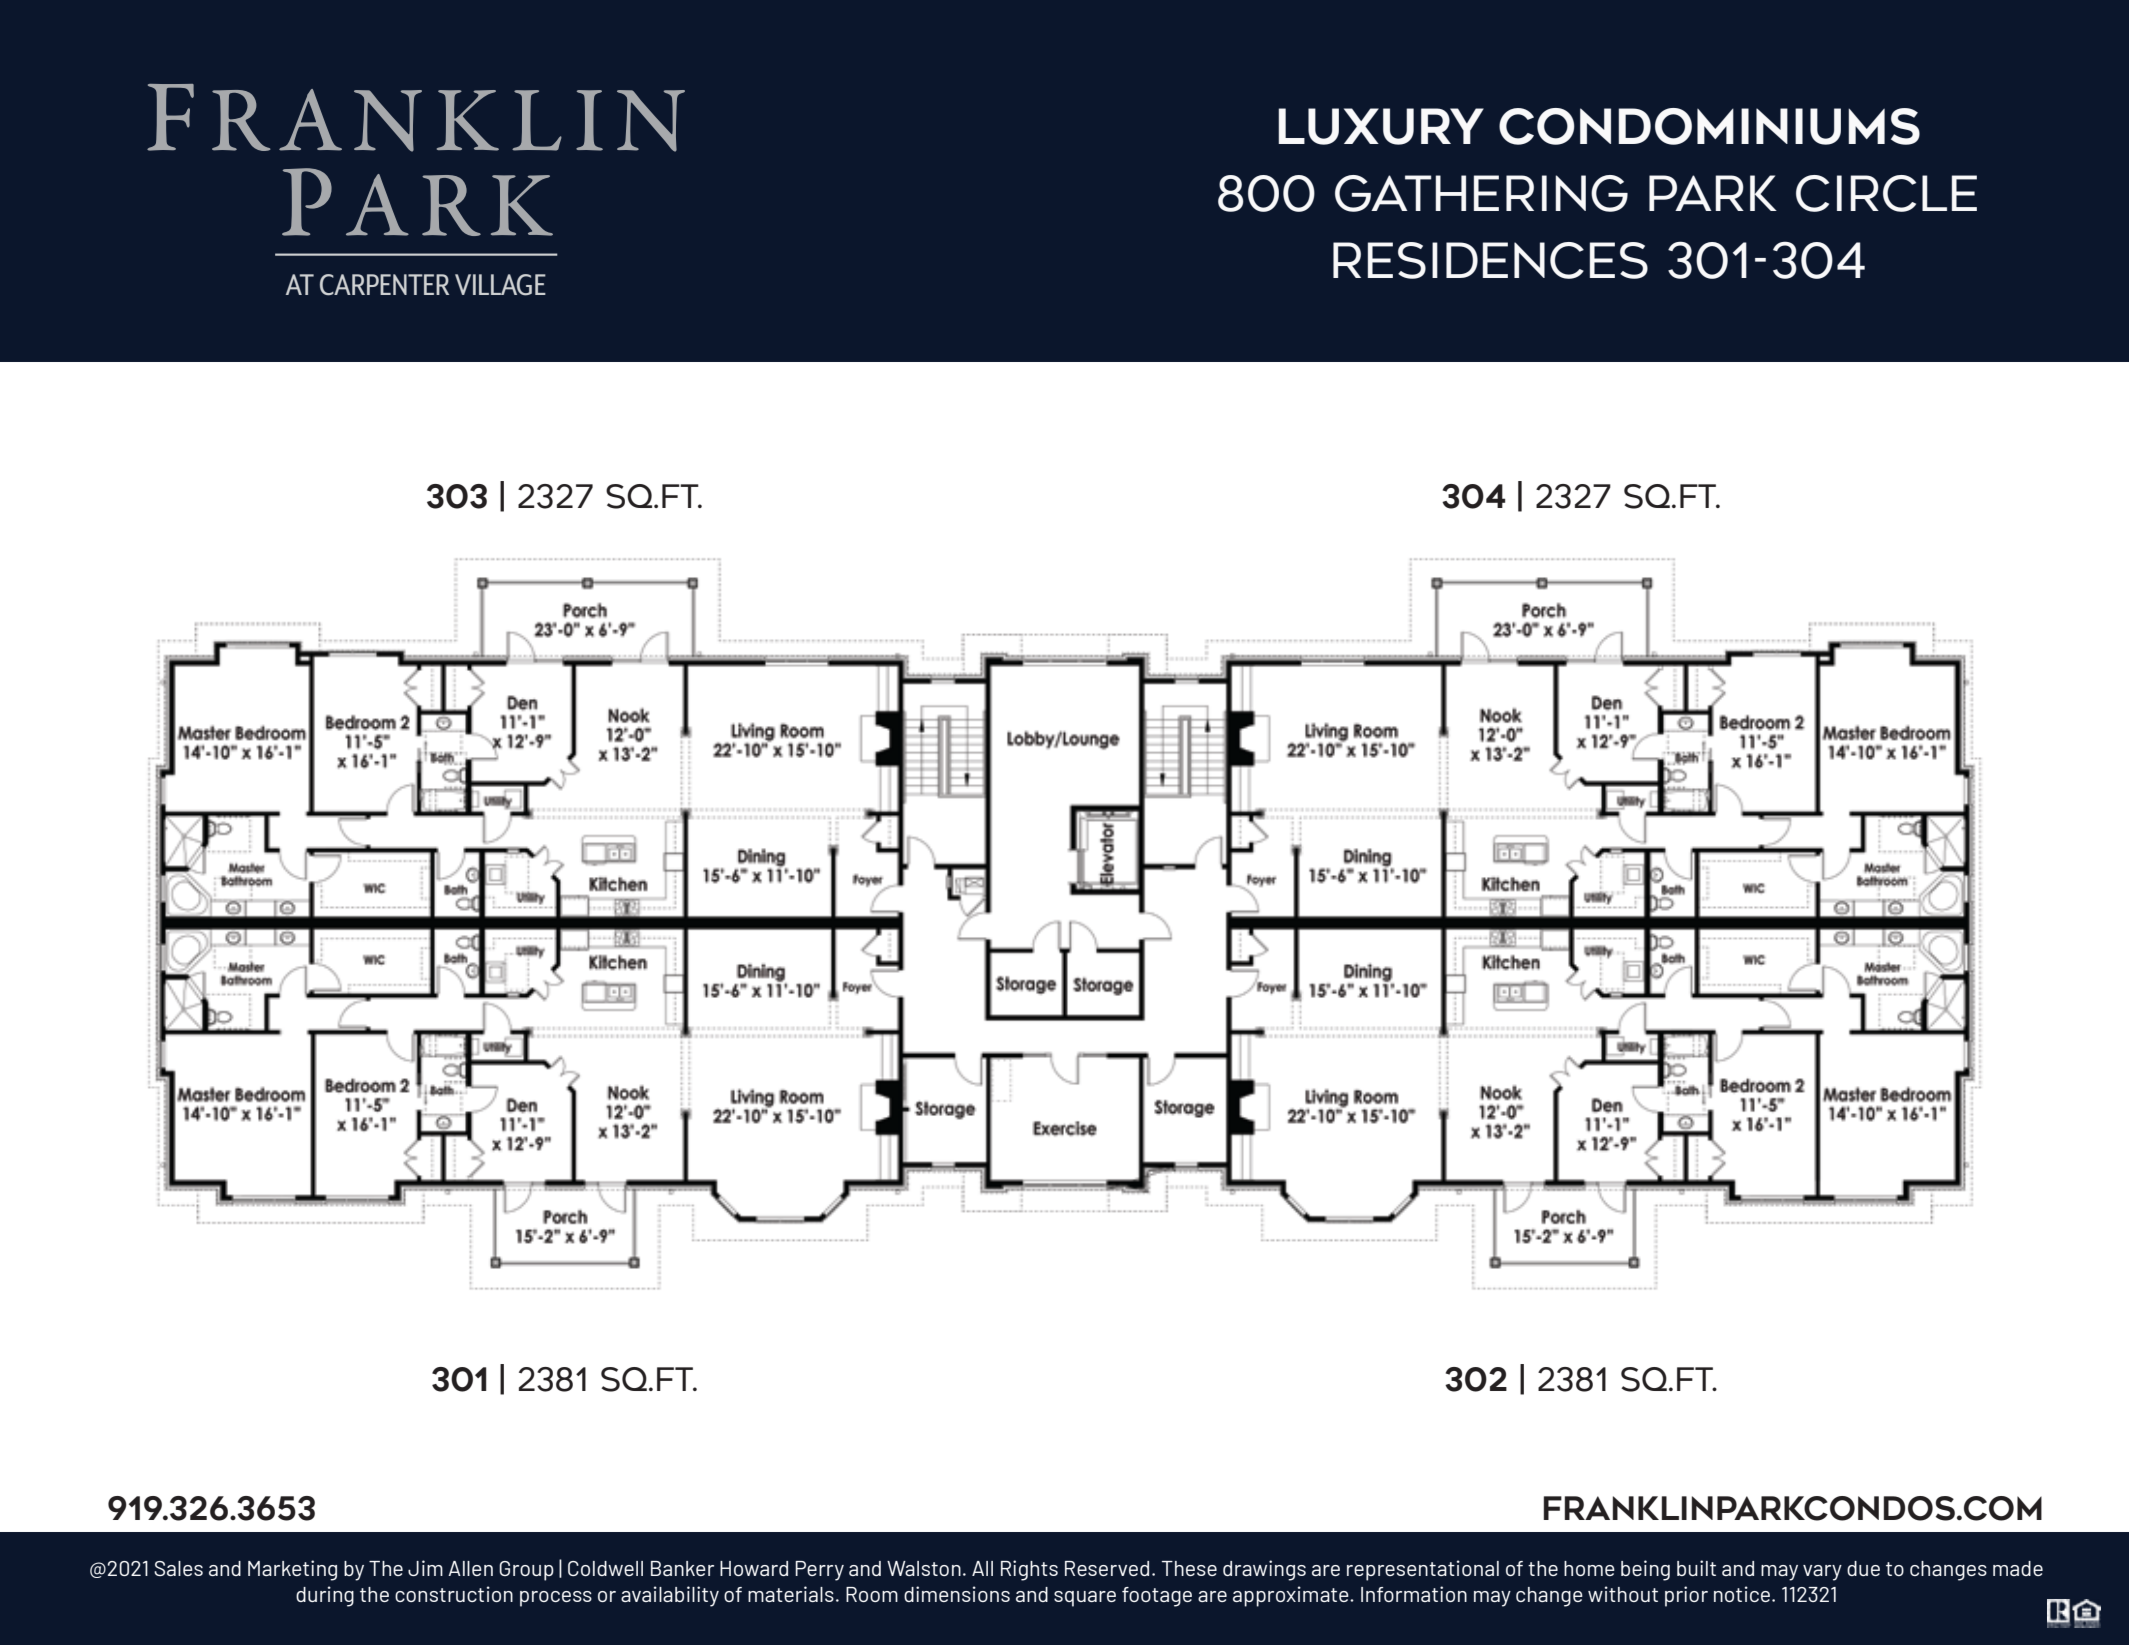 This screenshot has width=2129, height=1645. Describe the element at coordinates (1381, 126) in the screenshot. I see `luxury` at that location.
